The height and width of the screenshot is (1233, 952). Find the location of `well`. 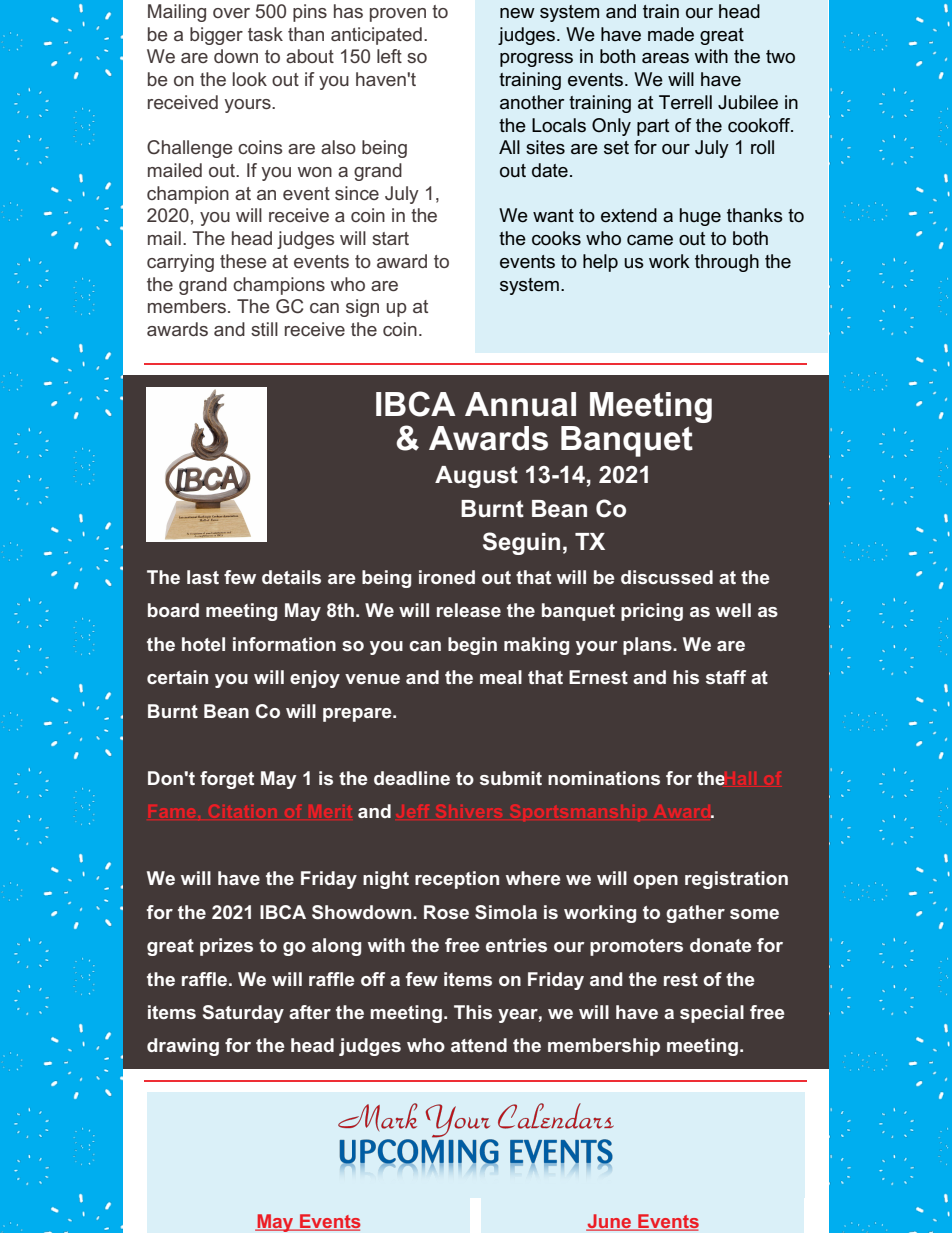

well is located at coordinates (733, 610).
